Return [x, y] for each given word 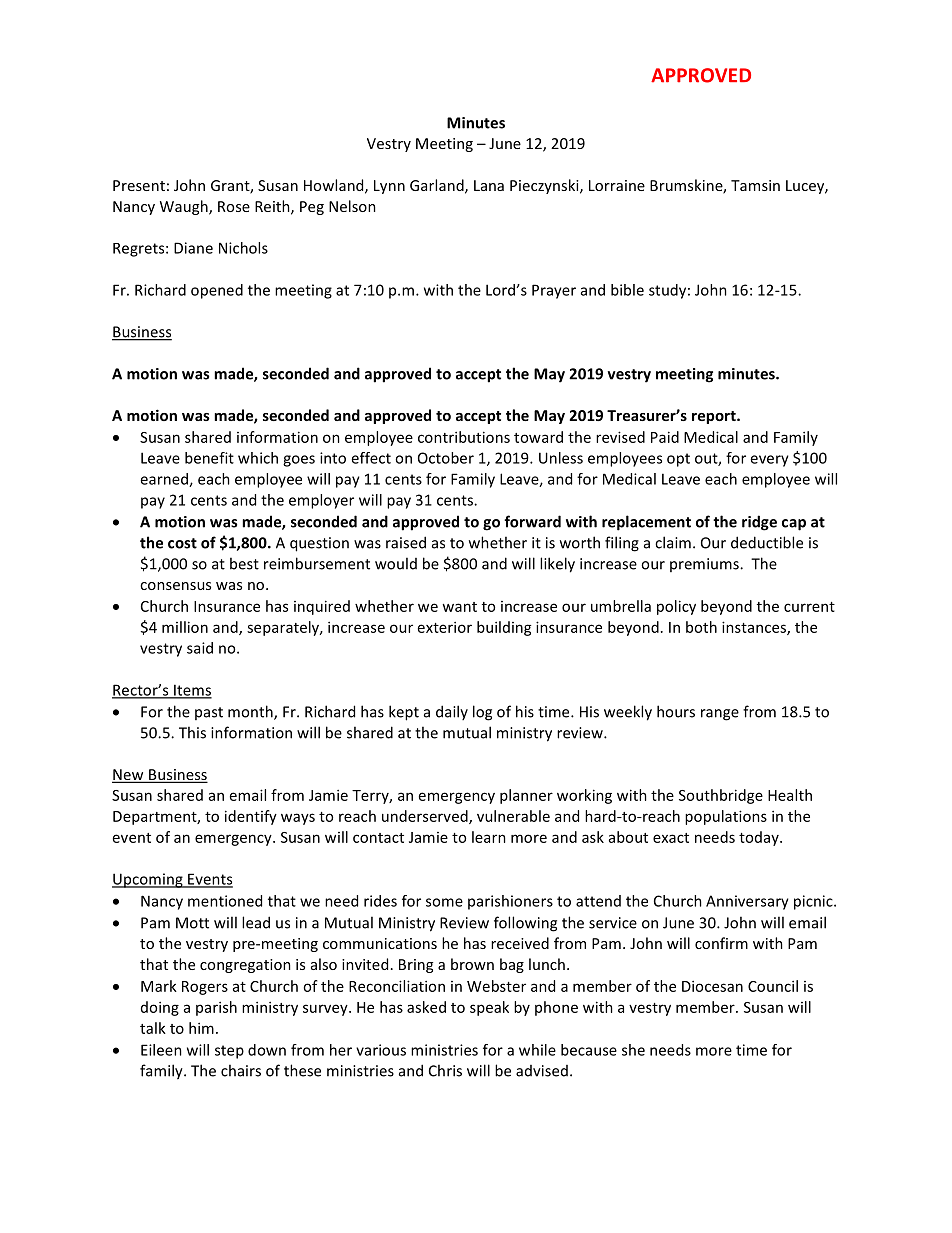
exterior [445, 627]
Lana [489, 185]
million [185, 627]
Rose [234, 206]
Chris [445, 1070]
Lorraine [617, 185]
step [229, 1052]
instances [755, 628]
